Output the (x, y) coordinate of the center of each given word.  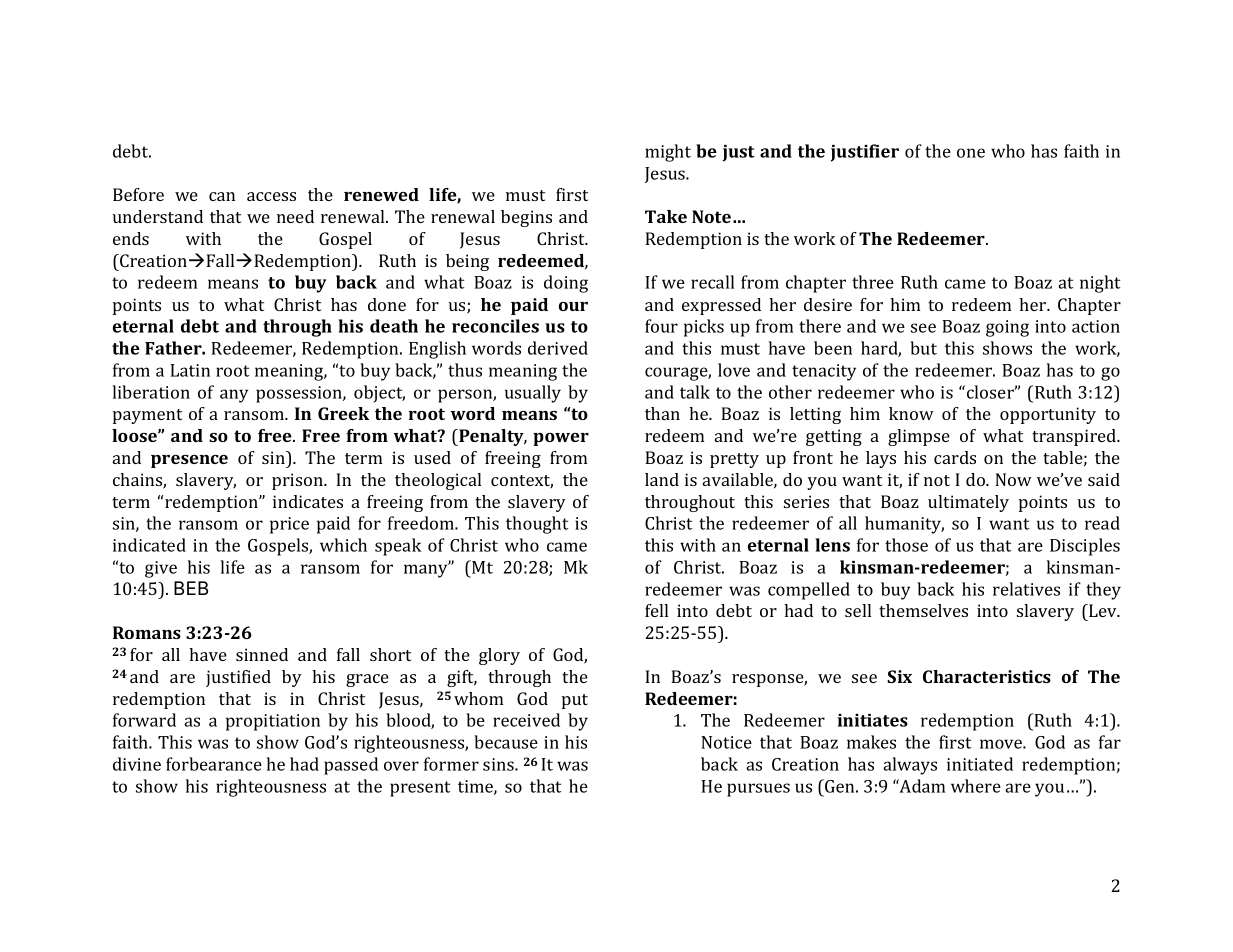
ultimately (968, 503)
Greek (343, 413)
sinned (262, 654)
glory (499, 656)
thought (537, 525)
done (387, 304)
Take (666, 216)
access (271, 196)
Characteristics (987, 676)
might (668, 153)
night (1100, 284)
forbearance (214, 764)
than (662, 413)
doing (566, 284)
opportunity (1048, 415)
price (289, 525)
